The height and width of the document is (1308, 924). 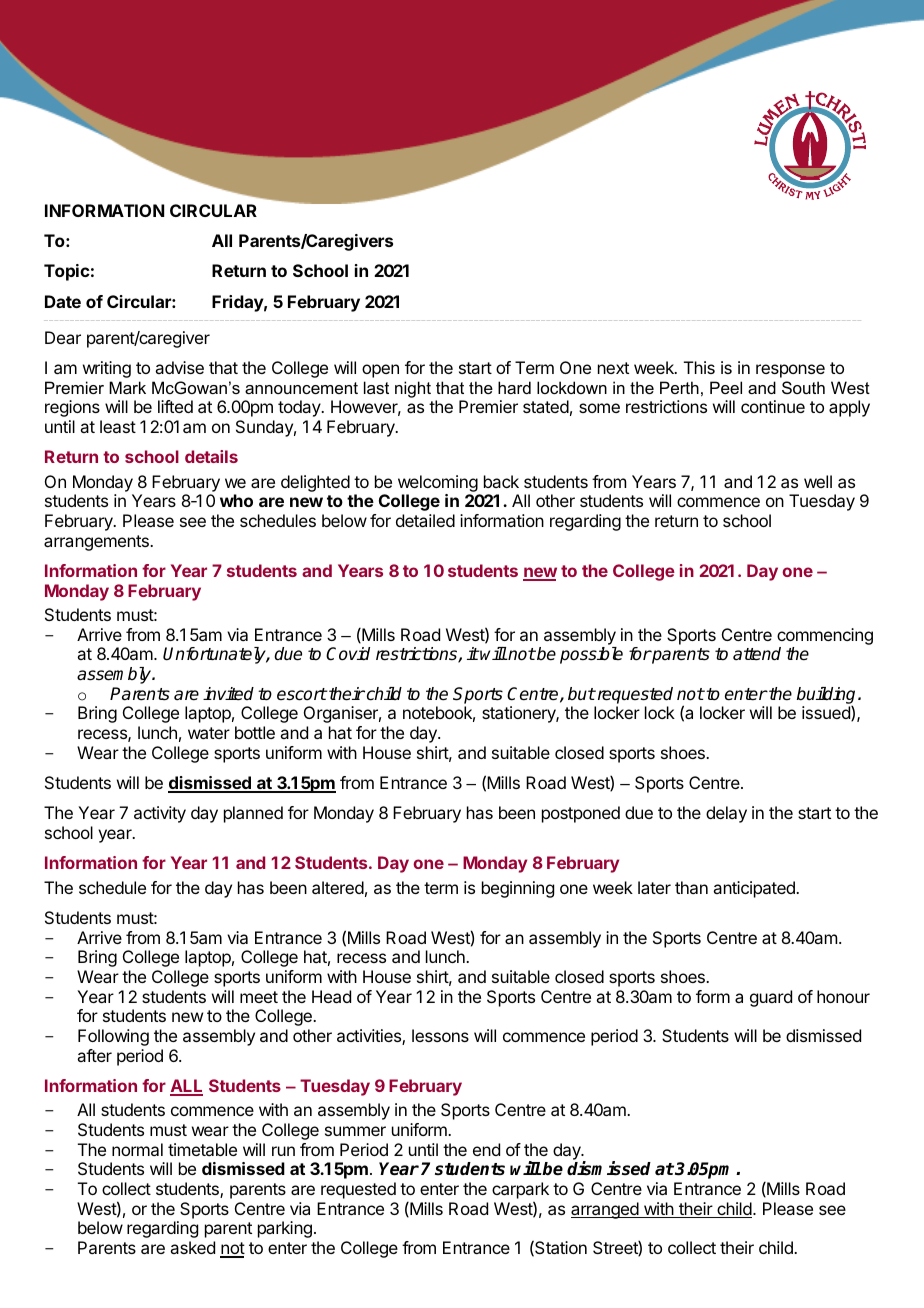 What do you see at coordinates (518, 889) in the document?
I see `beginning` at bounding box center [518, 889].
